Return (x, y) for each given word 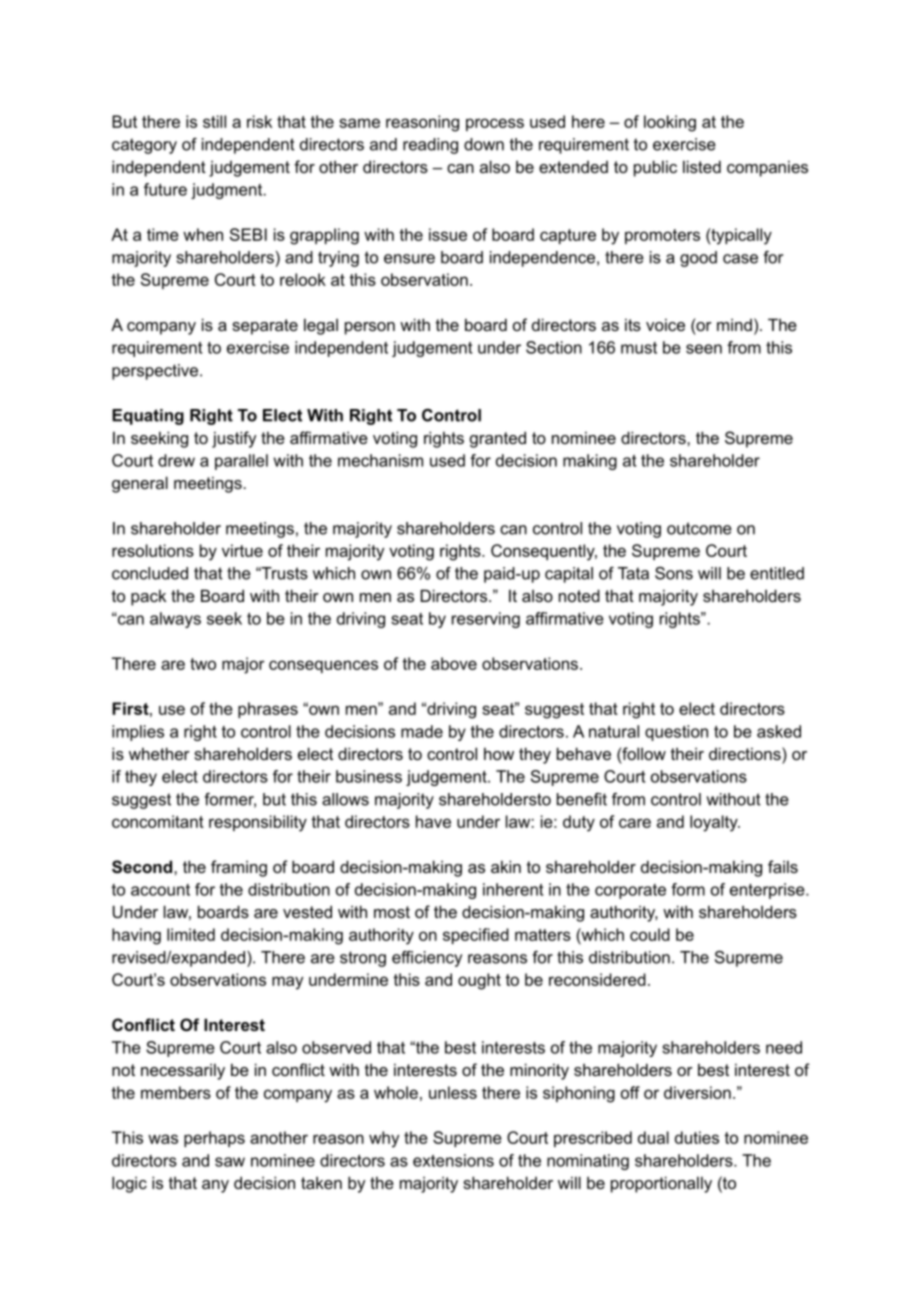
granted (498, 439)
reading (430, 146)
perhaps (214, 1139)
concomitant (158, 821)
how (499, 753)
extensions (453, 1160)
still (214, 121)
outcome (699, 528)
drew (176, 460)
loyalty (715, 823)
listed (702, 166)
